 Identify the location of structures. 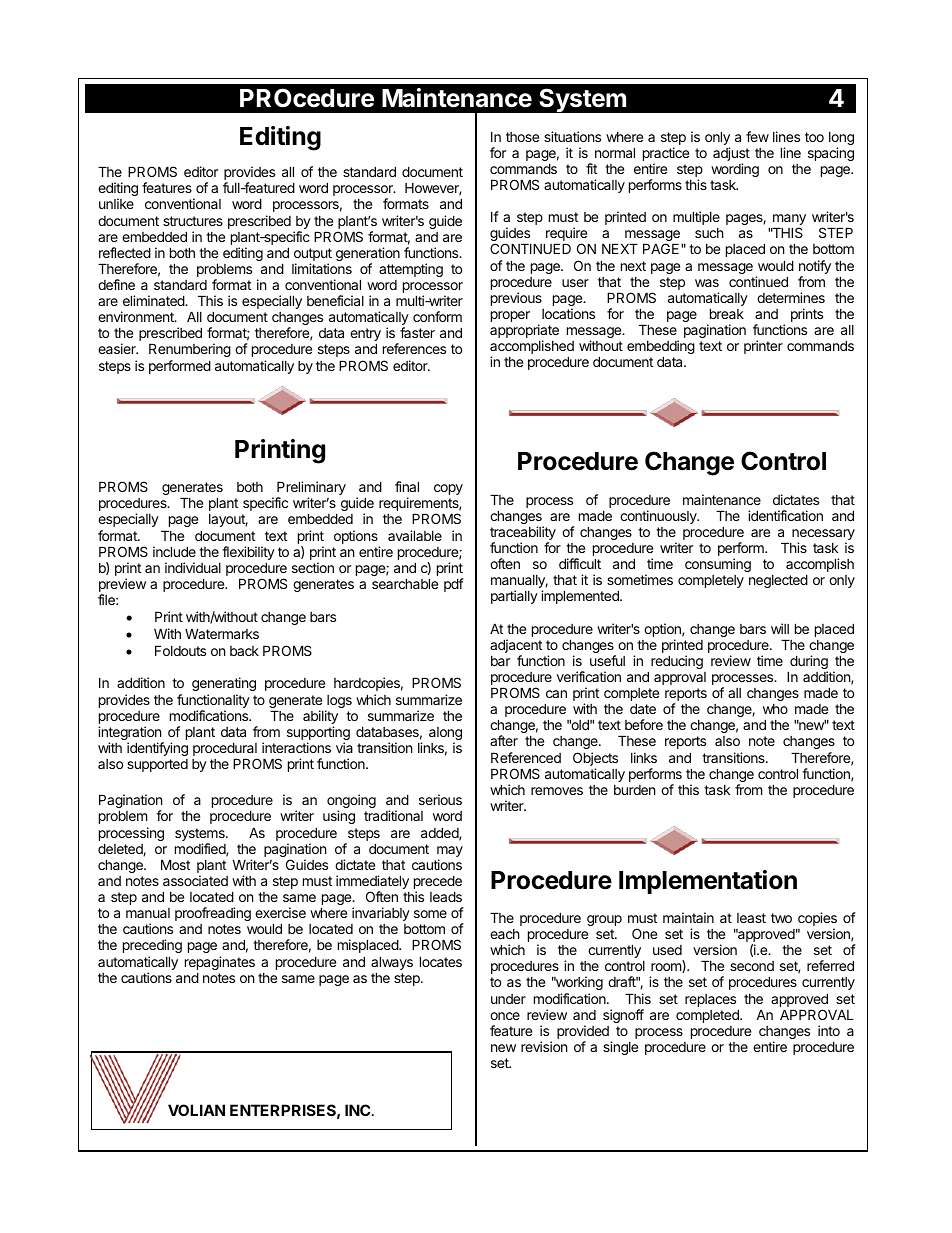
(193, 221).
